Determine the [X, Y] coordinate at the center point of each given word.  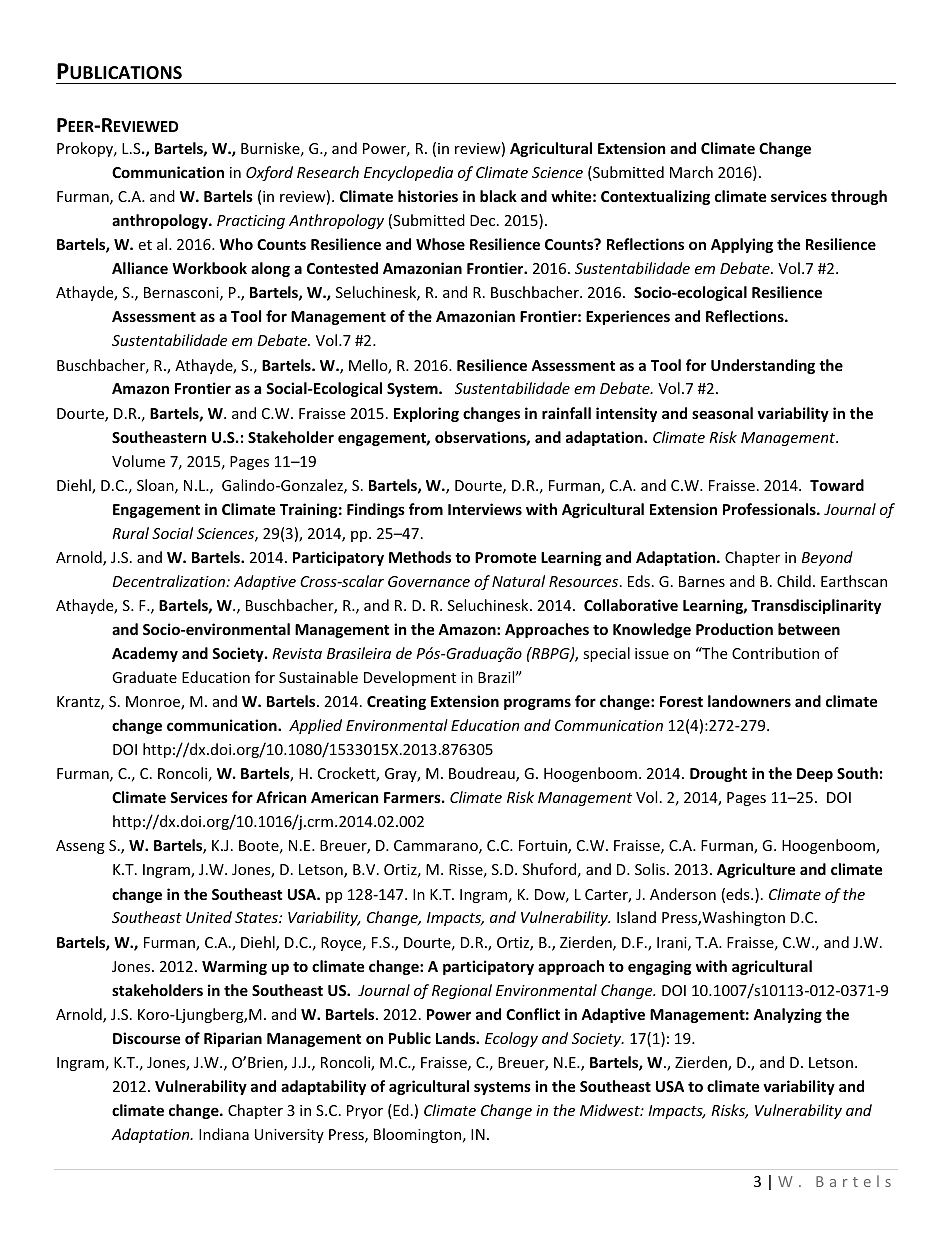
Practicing [251, 222]
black [498, 196]
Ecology [511, 1039]
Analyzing [787, 1015]
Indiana [224, 1134]
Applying [742, 245]
